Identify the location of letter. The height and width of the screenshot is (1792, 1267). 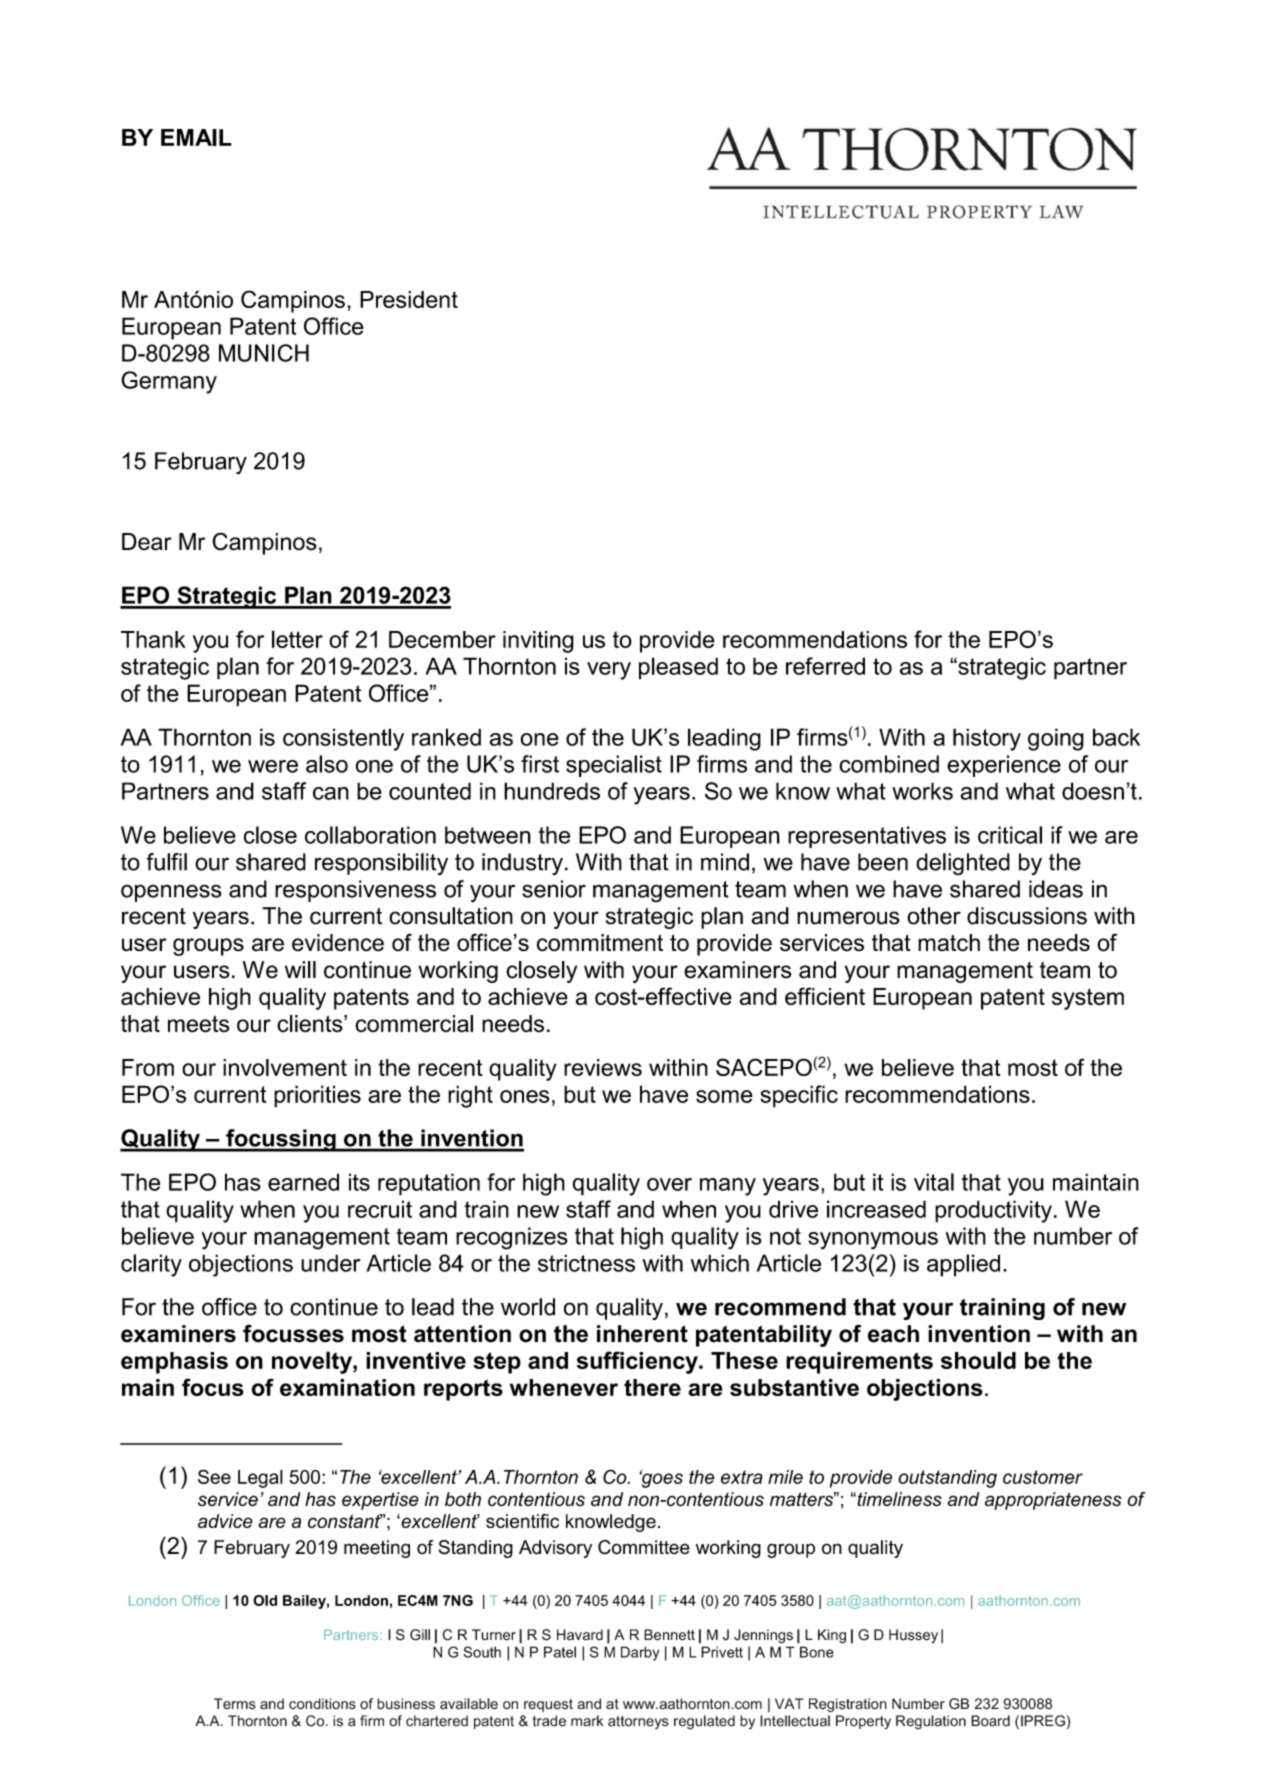
(297, 639).
